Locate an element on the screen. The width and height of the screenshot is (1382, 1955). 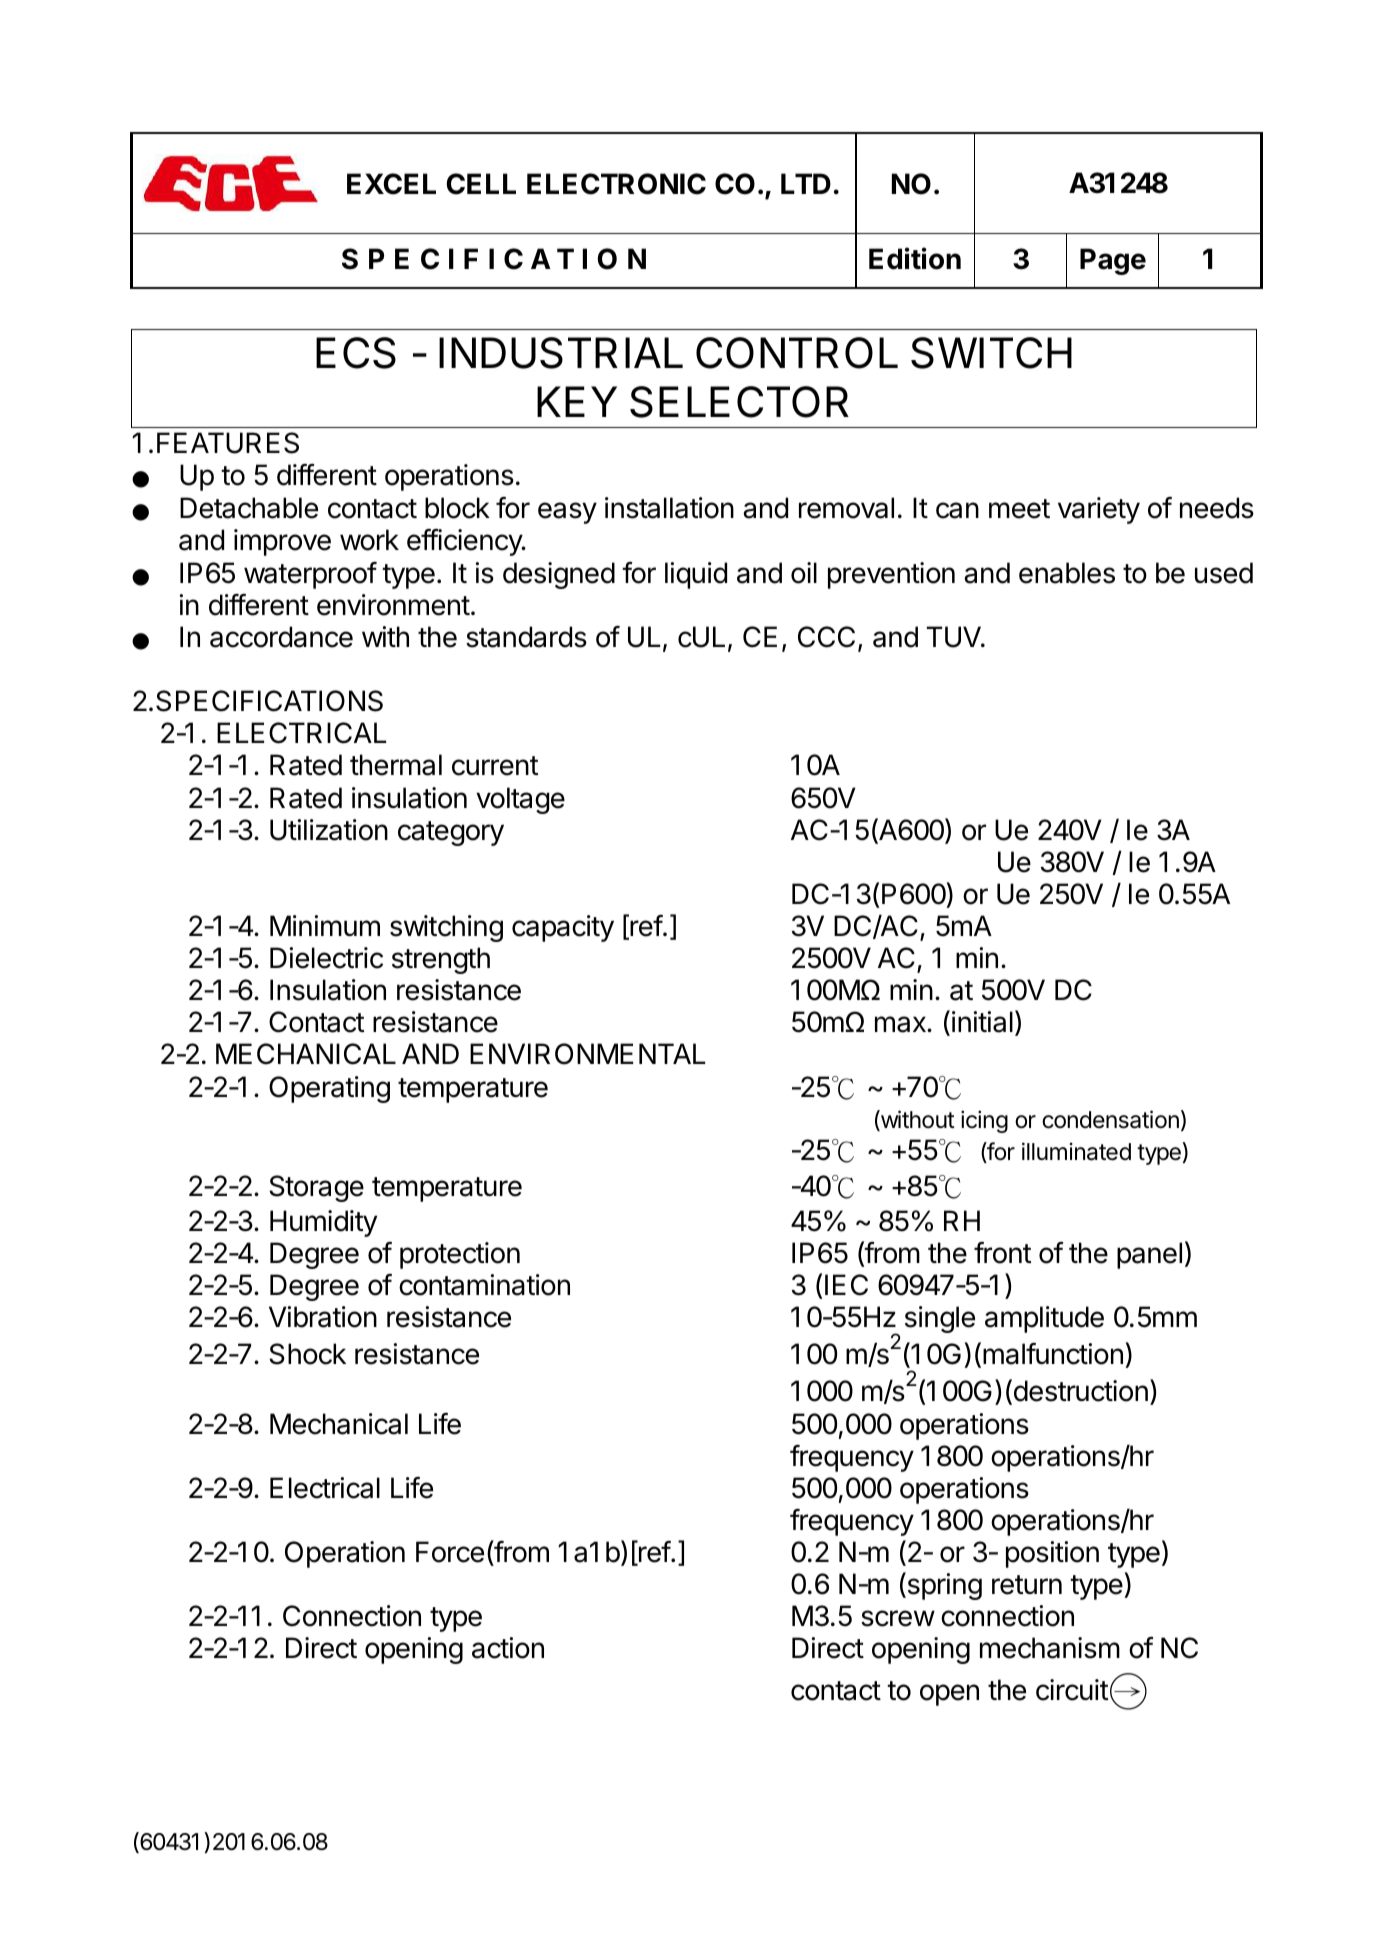
Minimum is located at coordinates (325, 925).
